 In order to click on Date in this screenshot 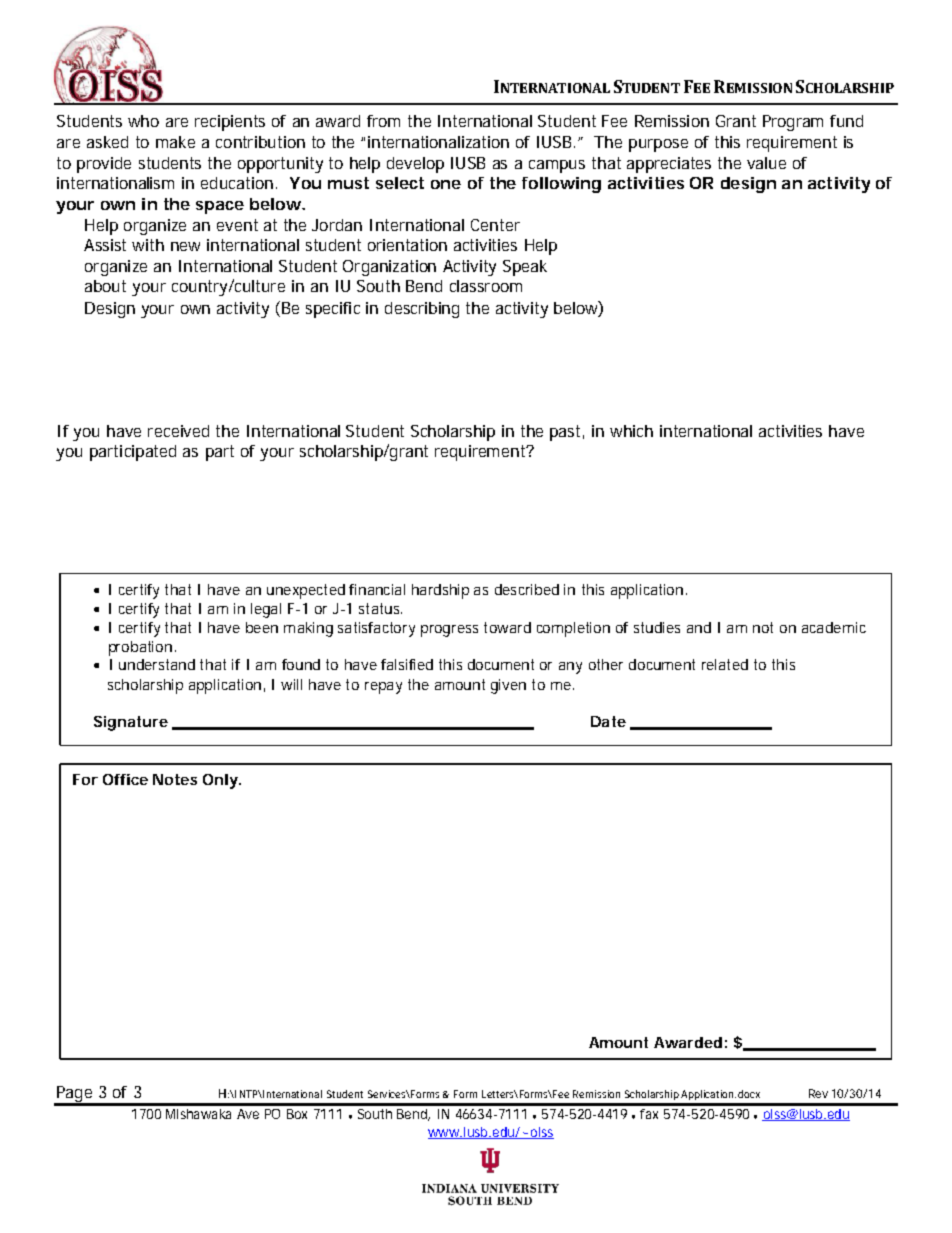, I will do `click(608, 721)`.
